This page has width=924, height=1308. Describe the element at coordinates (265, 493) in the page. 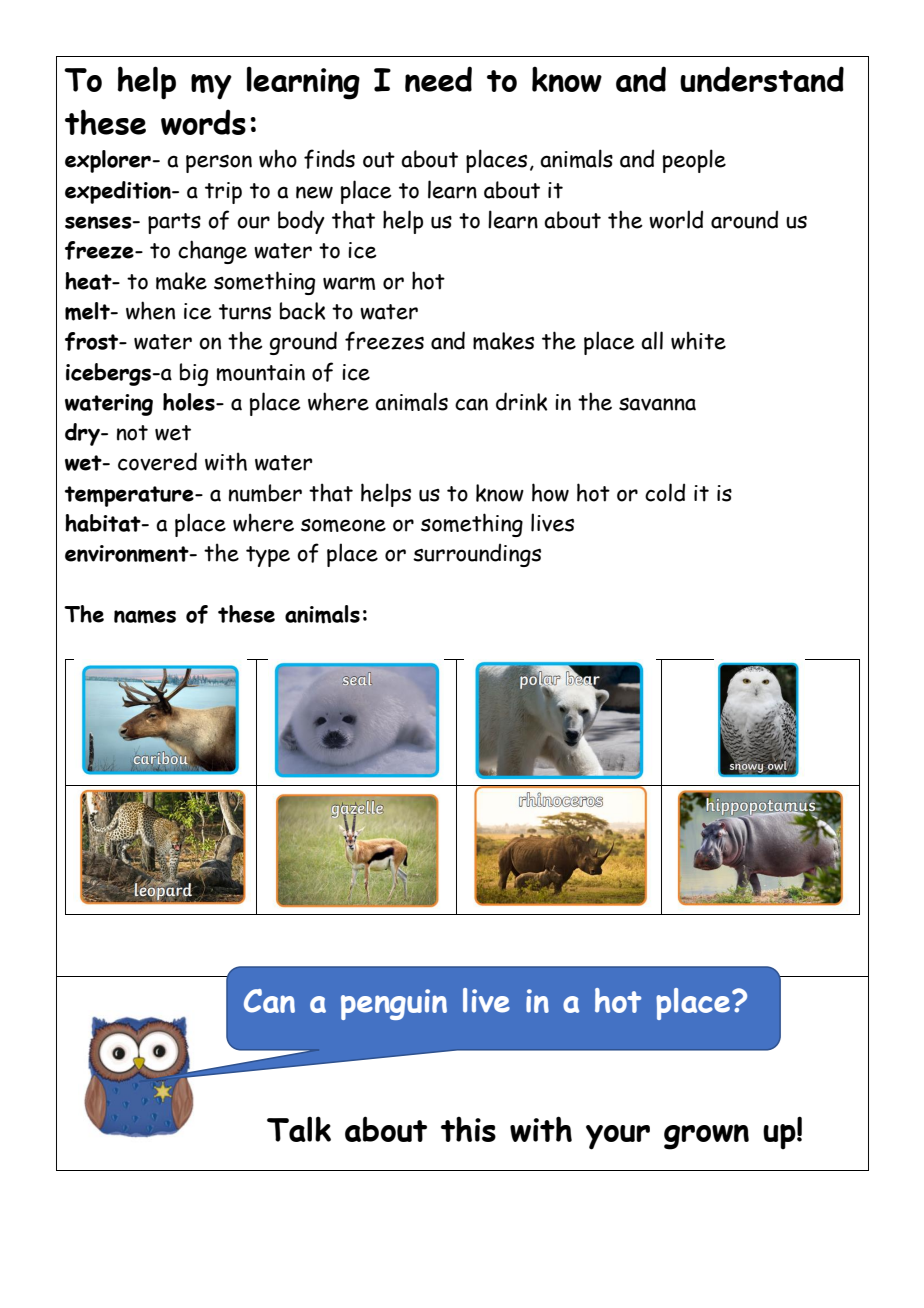

I see `number` at that location.
